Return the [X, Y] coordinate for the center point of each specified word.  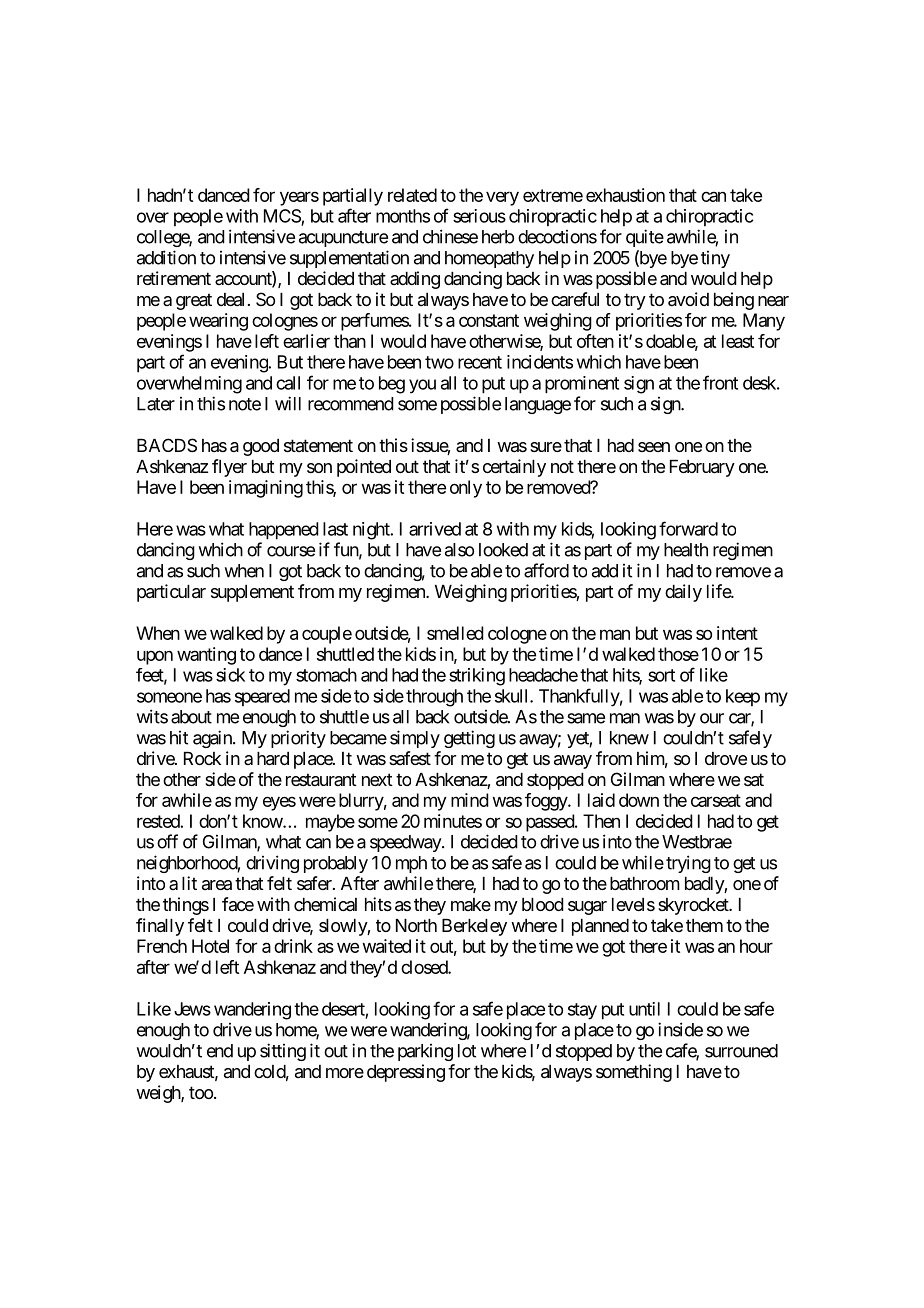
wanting [206, 656]
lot [467, 1051]
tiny [715, 259]
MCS [282, 216]
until [644, 1009]
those [678, 654]
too [201, 1092]
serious [479, 216]
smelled [455, 633]
